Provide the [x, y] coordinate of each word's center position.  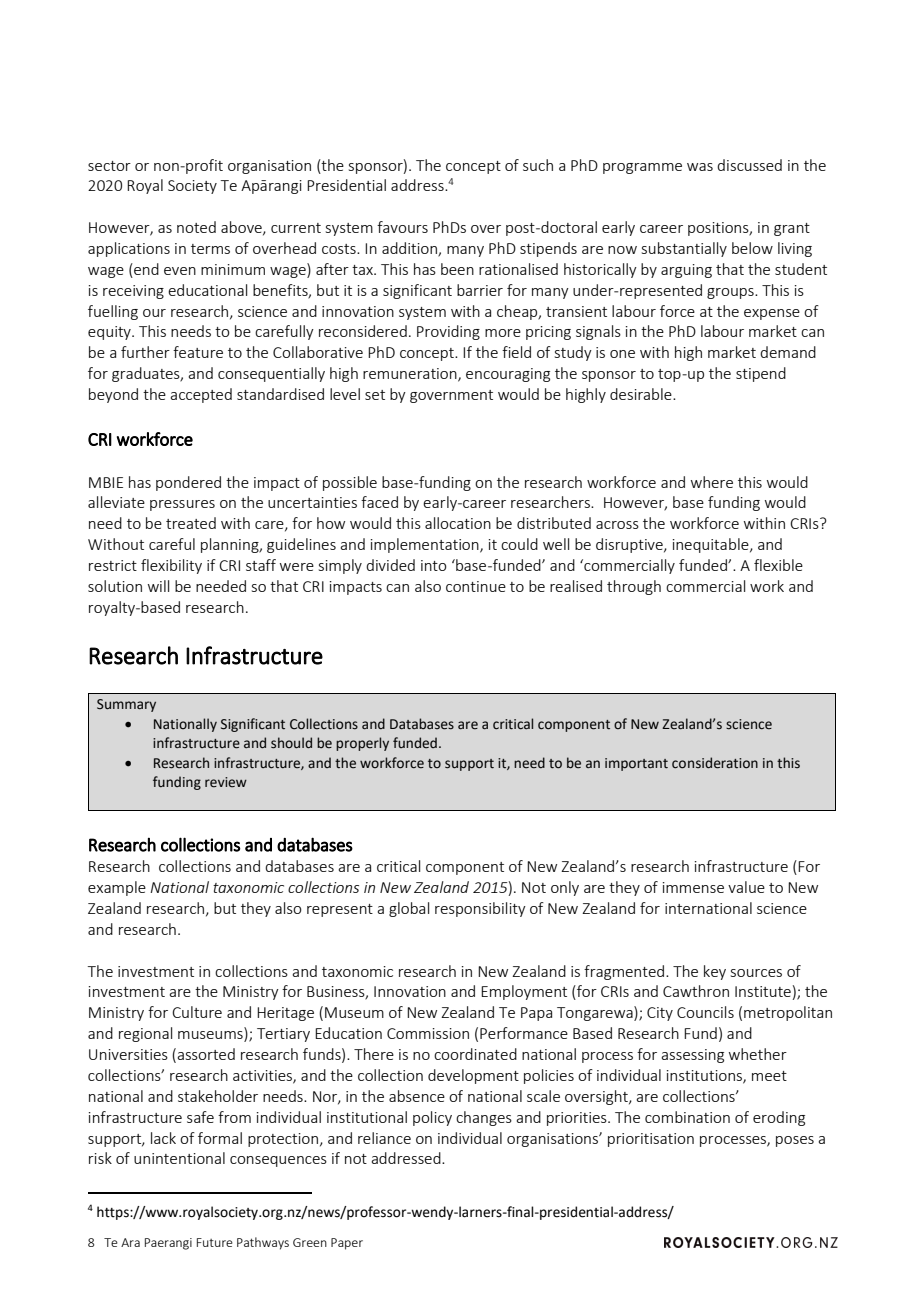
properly [362, 744]
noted [196, 227]
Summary [126, 705]
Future [215, 1242]
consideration [715, 763]
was [700, 167]
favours [402, 227]
